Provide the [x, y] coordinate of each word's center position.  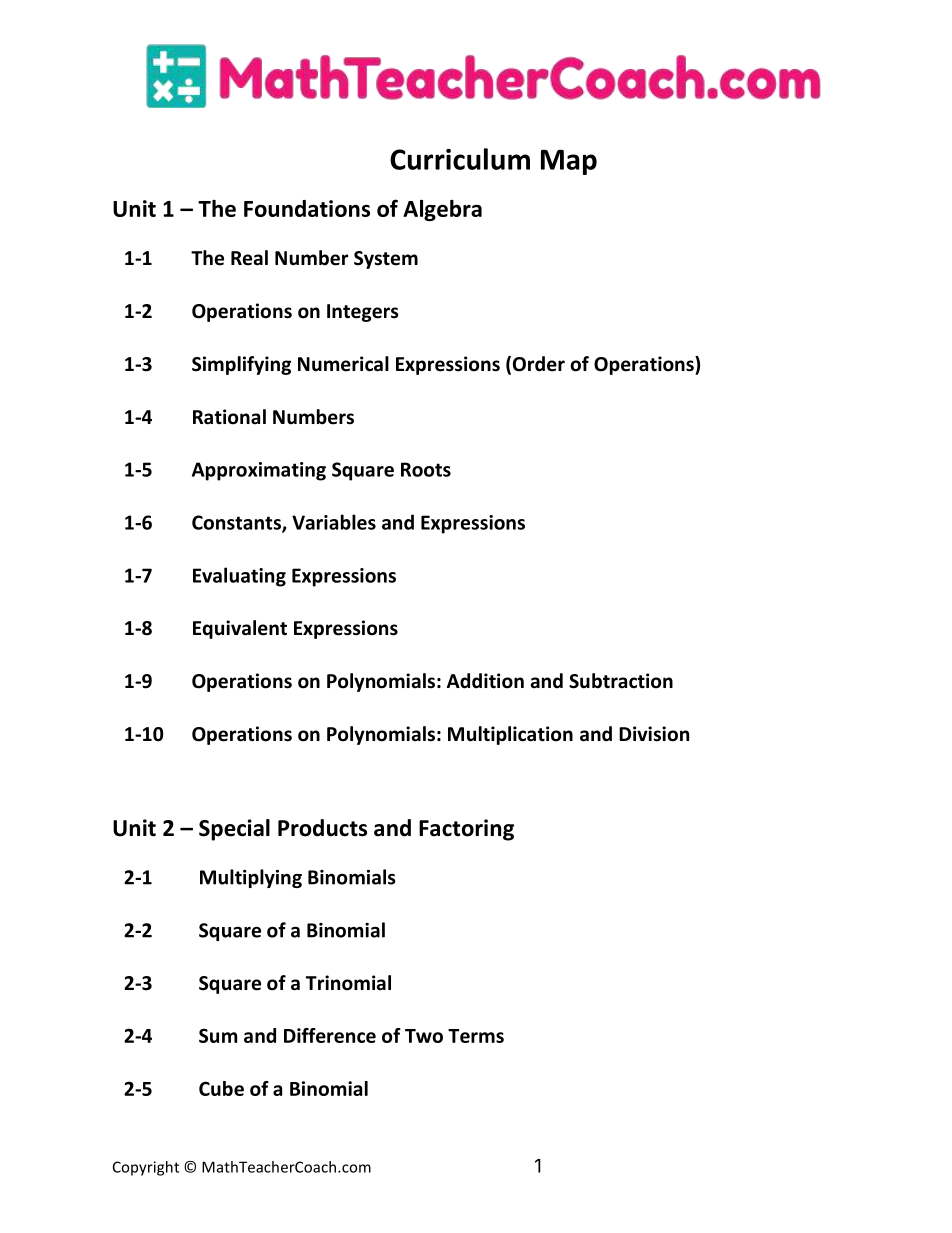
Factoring [466, 830]
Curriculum [460, 159]
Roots [426, 469]
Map [569, 162]
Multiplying [251, 878]
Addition [485, 681]
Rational [229, 417]
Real [249, 258]
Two [424, 1036]
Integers [363, 313]
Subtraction [621, 681]
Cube [221, 1088]
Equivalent [240, 629]
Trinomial [348, 983]
